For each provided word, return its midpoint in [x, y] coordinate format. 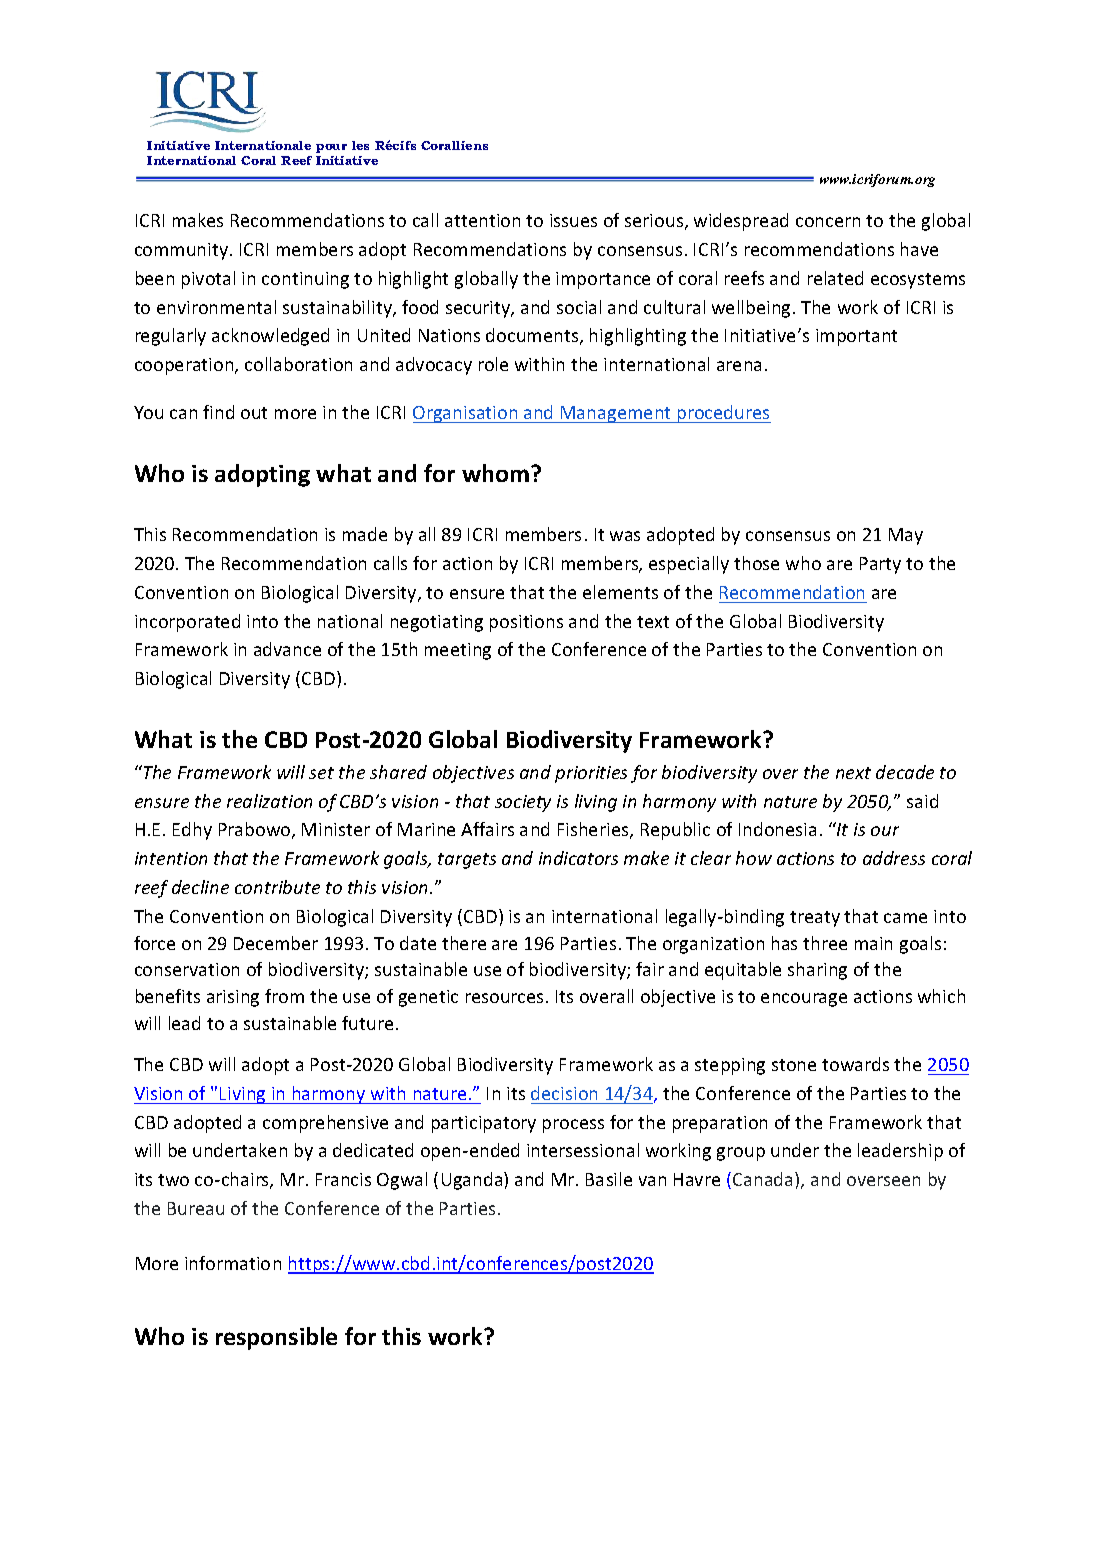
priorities [591, 774]
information [233, 1263]
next [853, 773]
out [254, 413]
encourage [804, 1000]
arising [233, 998]
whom [495, 473]
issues [573, 220]
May [906, 536]
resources [504, 998]
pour [331, 148]
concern [828, 222]
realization [269, 801]
